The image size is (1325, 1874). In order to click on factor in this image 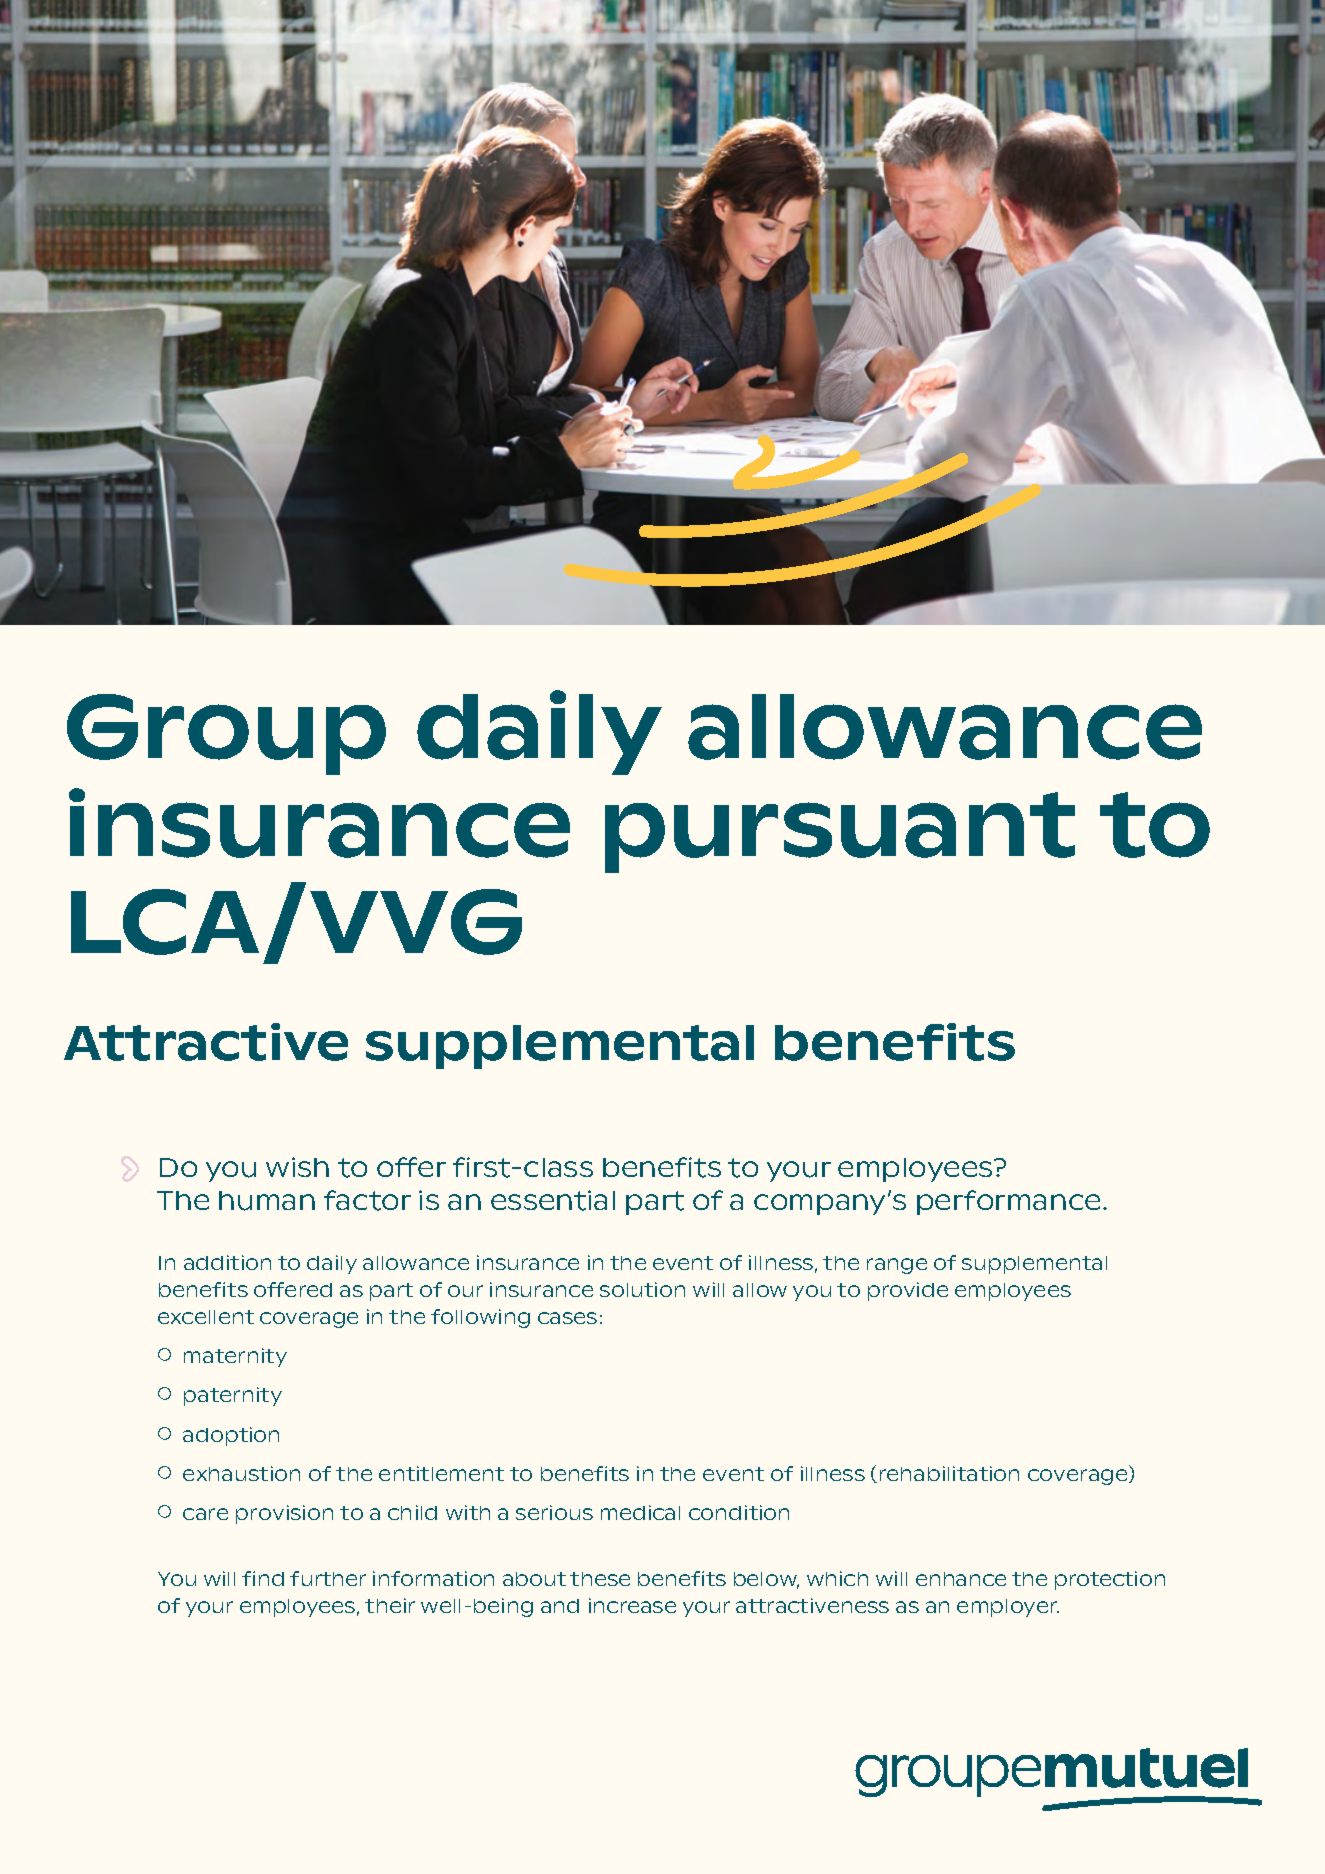, I will do `click(367, 1200)`.
